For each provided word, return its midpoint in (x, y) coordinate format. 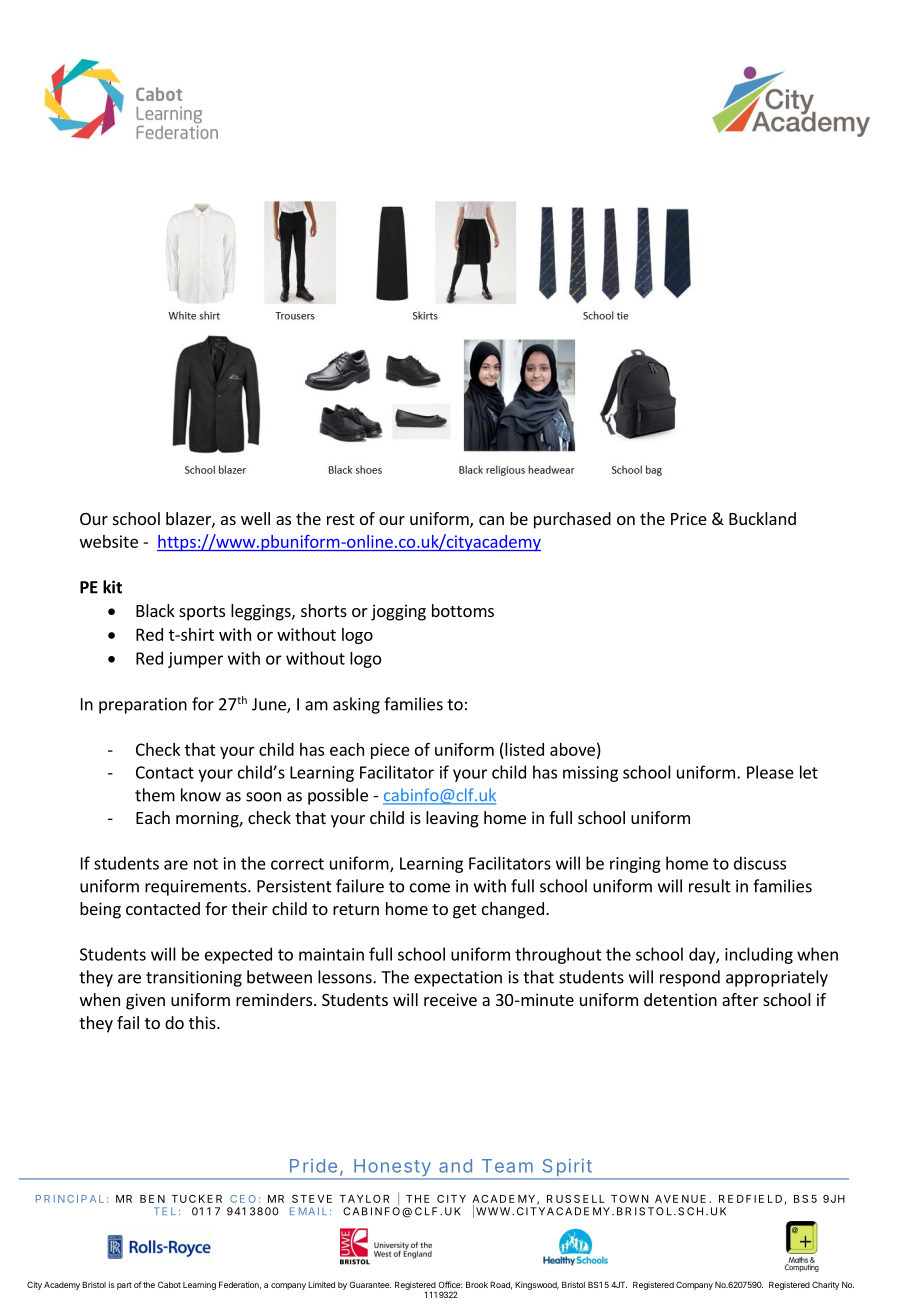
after (740, 999)
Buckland (762, 518)
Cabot (169, 1284)
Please (770, 772)
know (201, 795)
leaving (452, 819)
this (203, 1022)
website (109, 541)
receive (450, 999)
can (491, 520)
